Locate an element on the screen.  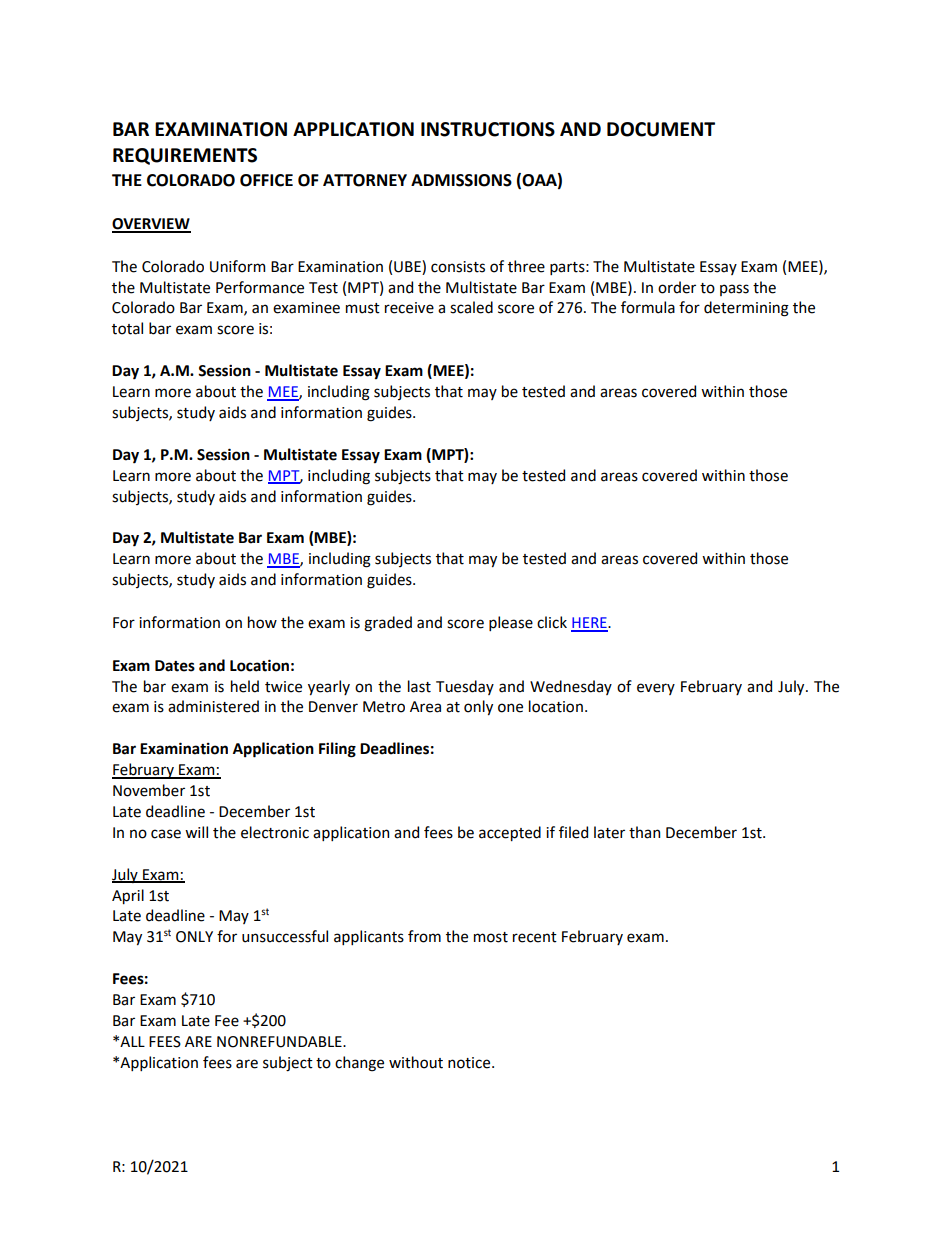
click is located at coordinates (552, 622).
